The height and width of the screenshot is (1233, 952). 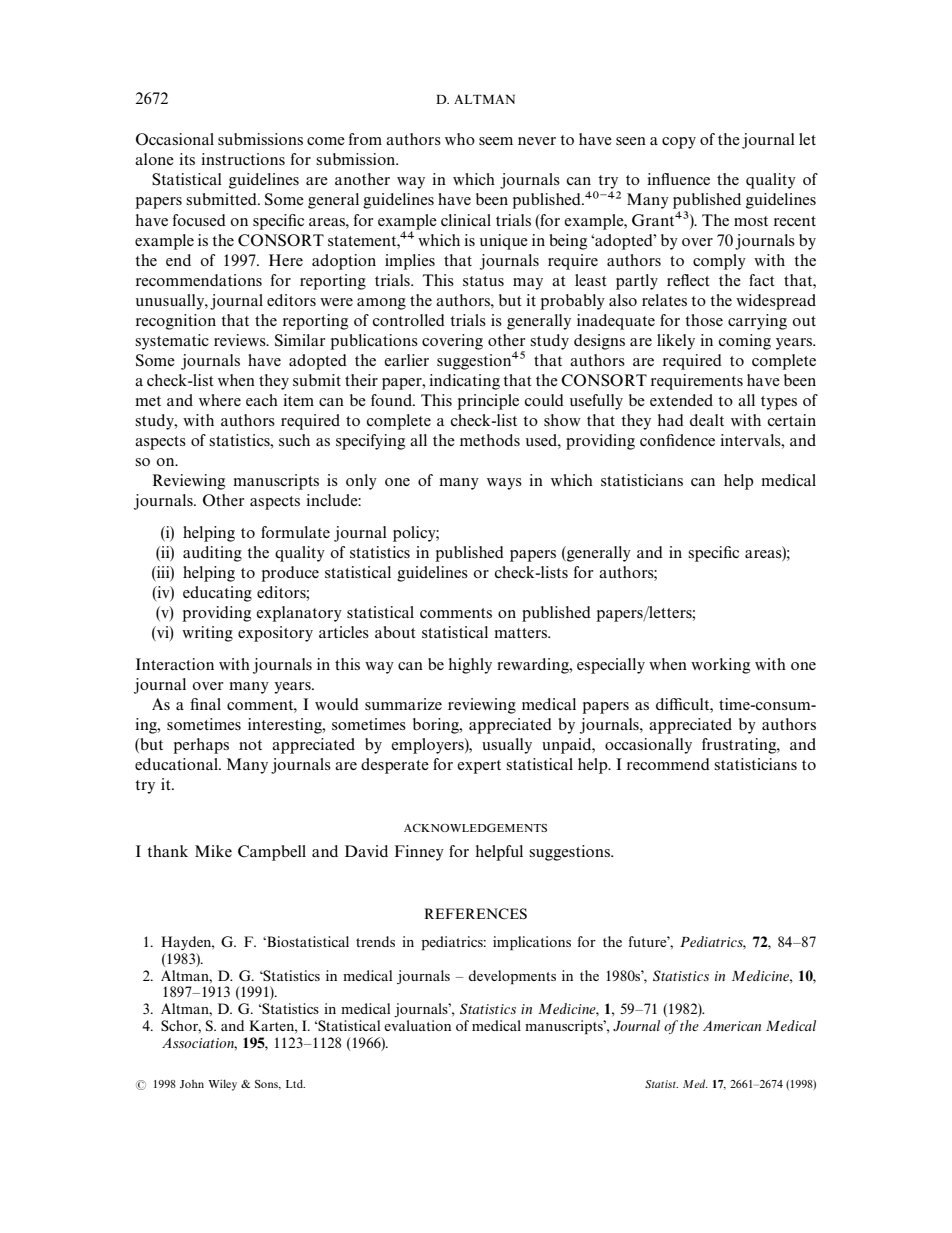 I want to click on expert, so click(x=479, y=767).
